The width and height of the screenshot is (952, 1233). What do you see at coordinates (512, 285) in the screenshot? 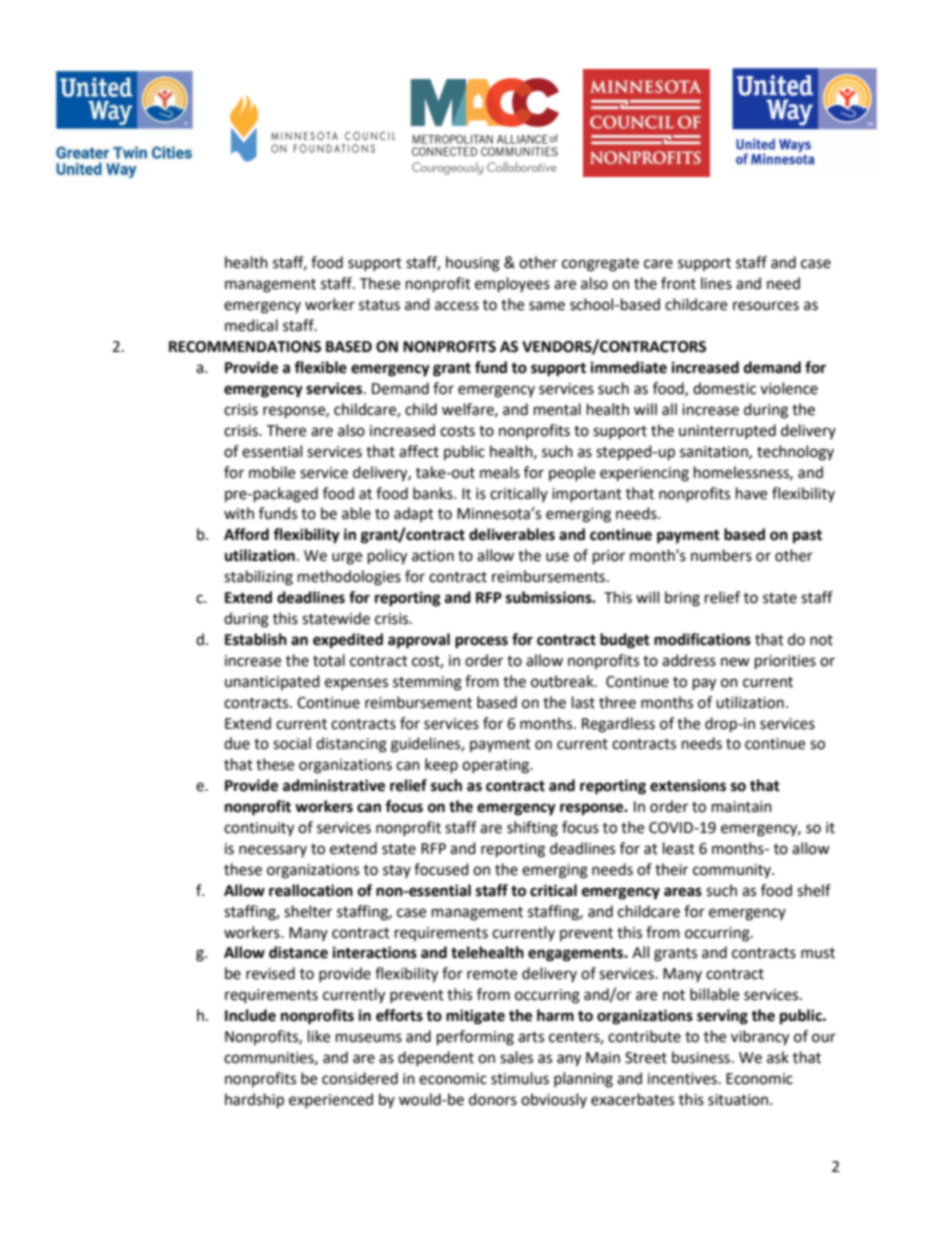
I see `employees` at bounding box center [512, 285].
